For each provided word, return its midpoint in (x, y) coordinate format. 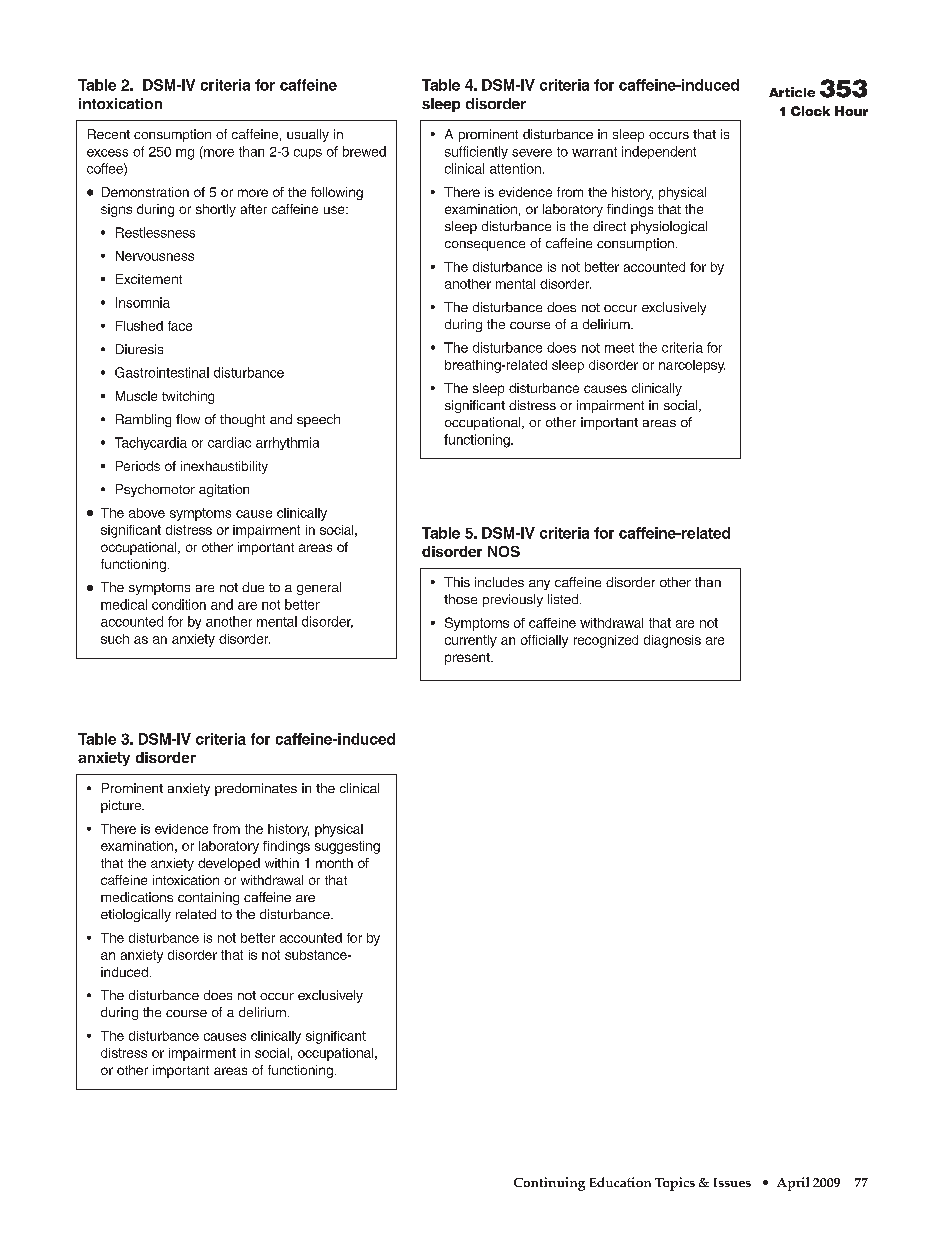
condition (179, 604)
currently (471, 641)
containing (208, 898)
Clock (810, 111)
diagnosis (672, 641)
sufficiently (476, 152)
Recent (109, 134)
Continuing (549, 1184)
